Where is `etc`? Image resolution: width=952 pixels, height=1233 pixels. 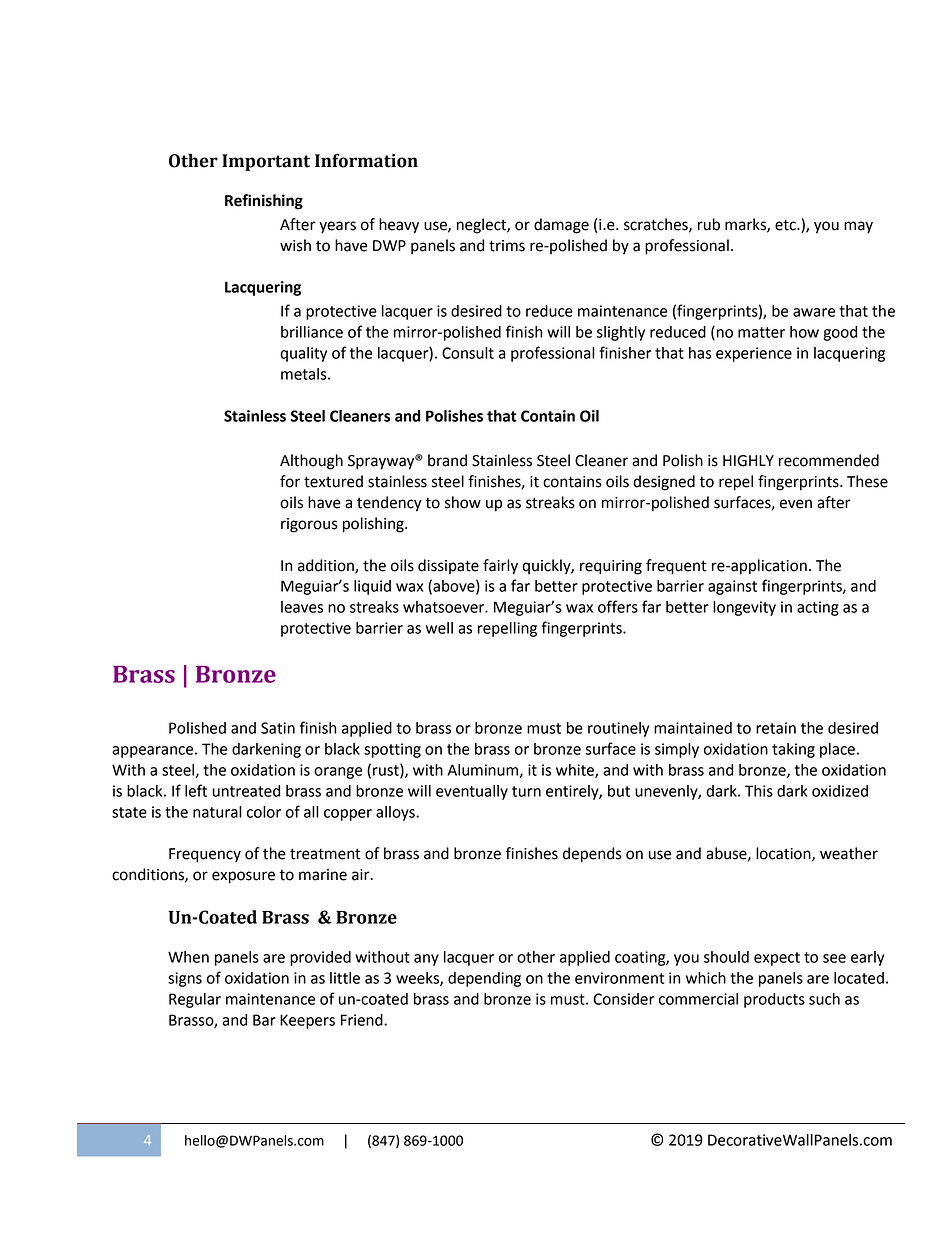
etc is located at coordinates (786, 225).
